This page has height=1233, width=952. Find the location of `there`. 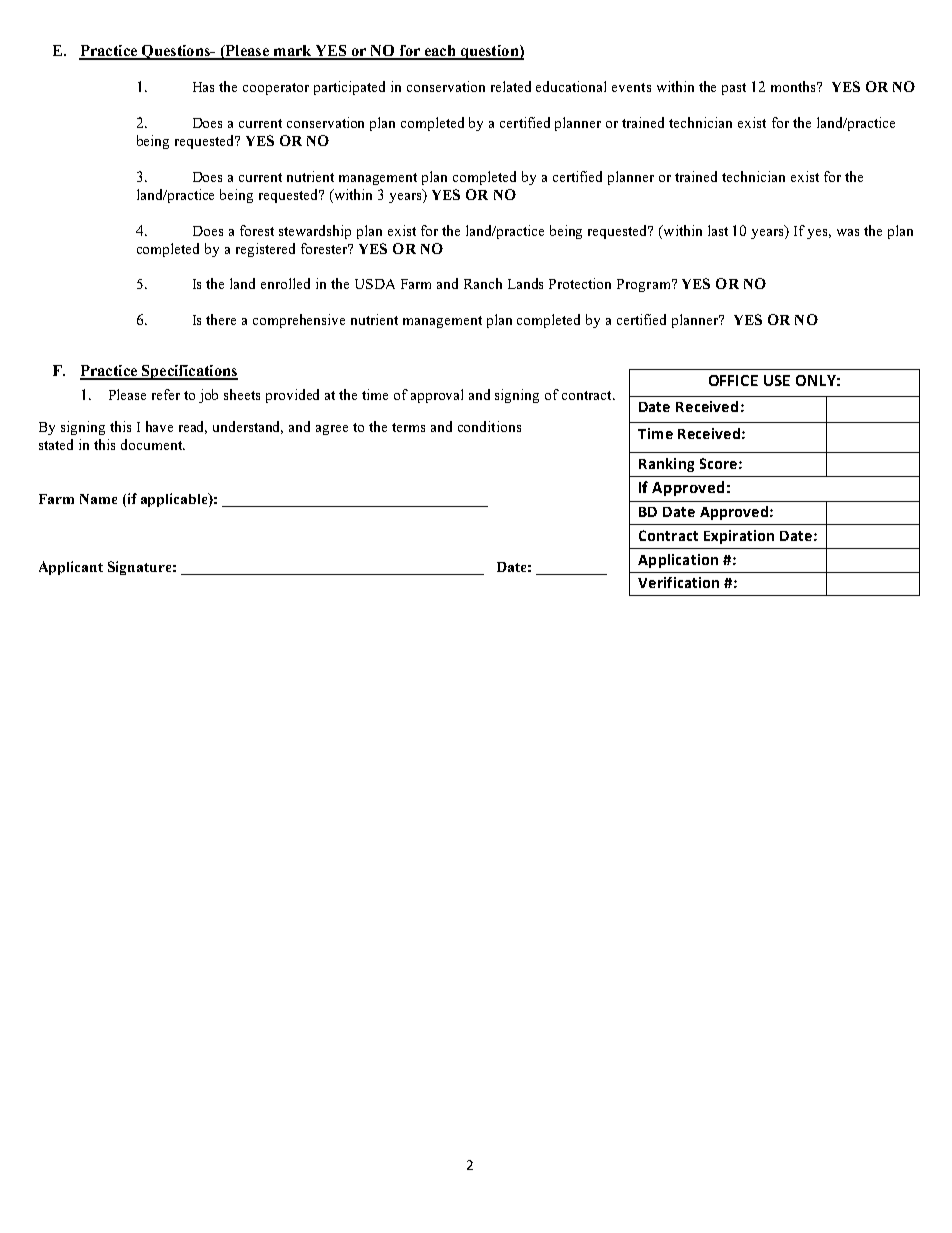

there is located at coordinates (221, 319).
